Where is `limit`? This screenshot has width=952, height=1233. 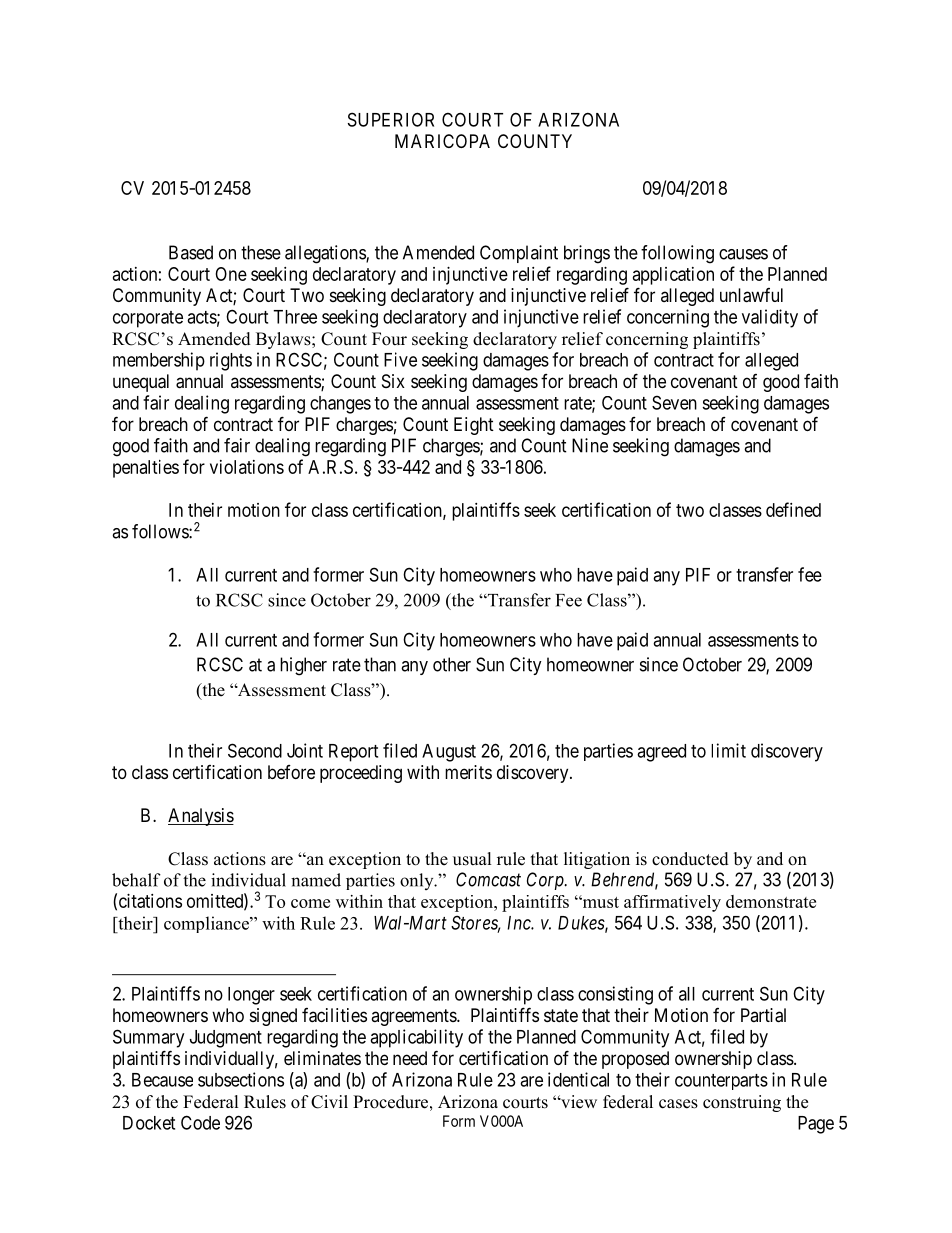 limit is located at coordinates (728, 750).
